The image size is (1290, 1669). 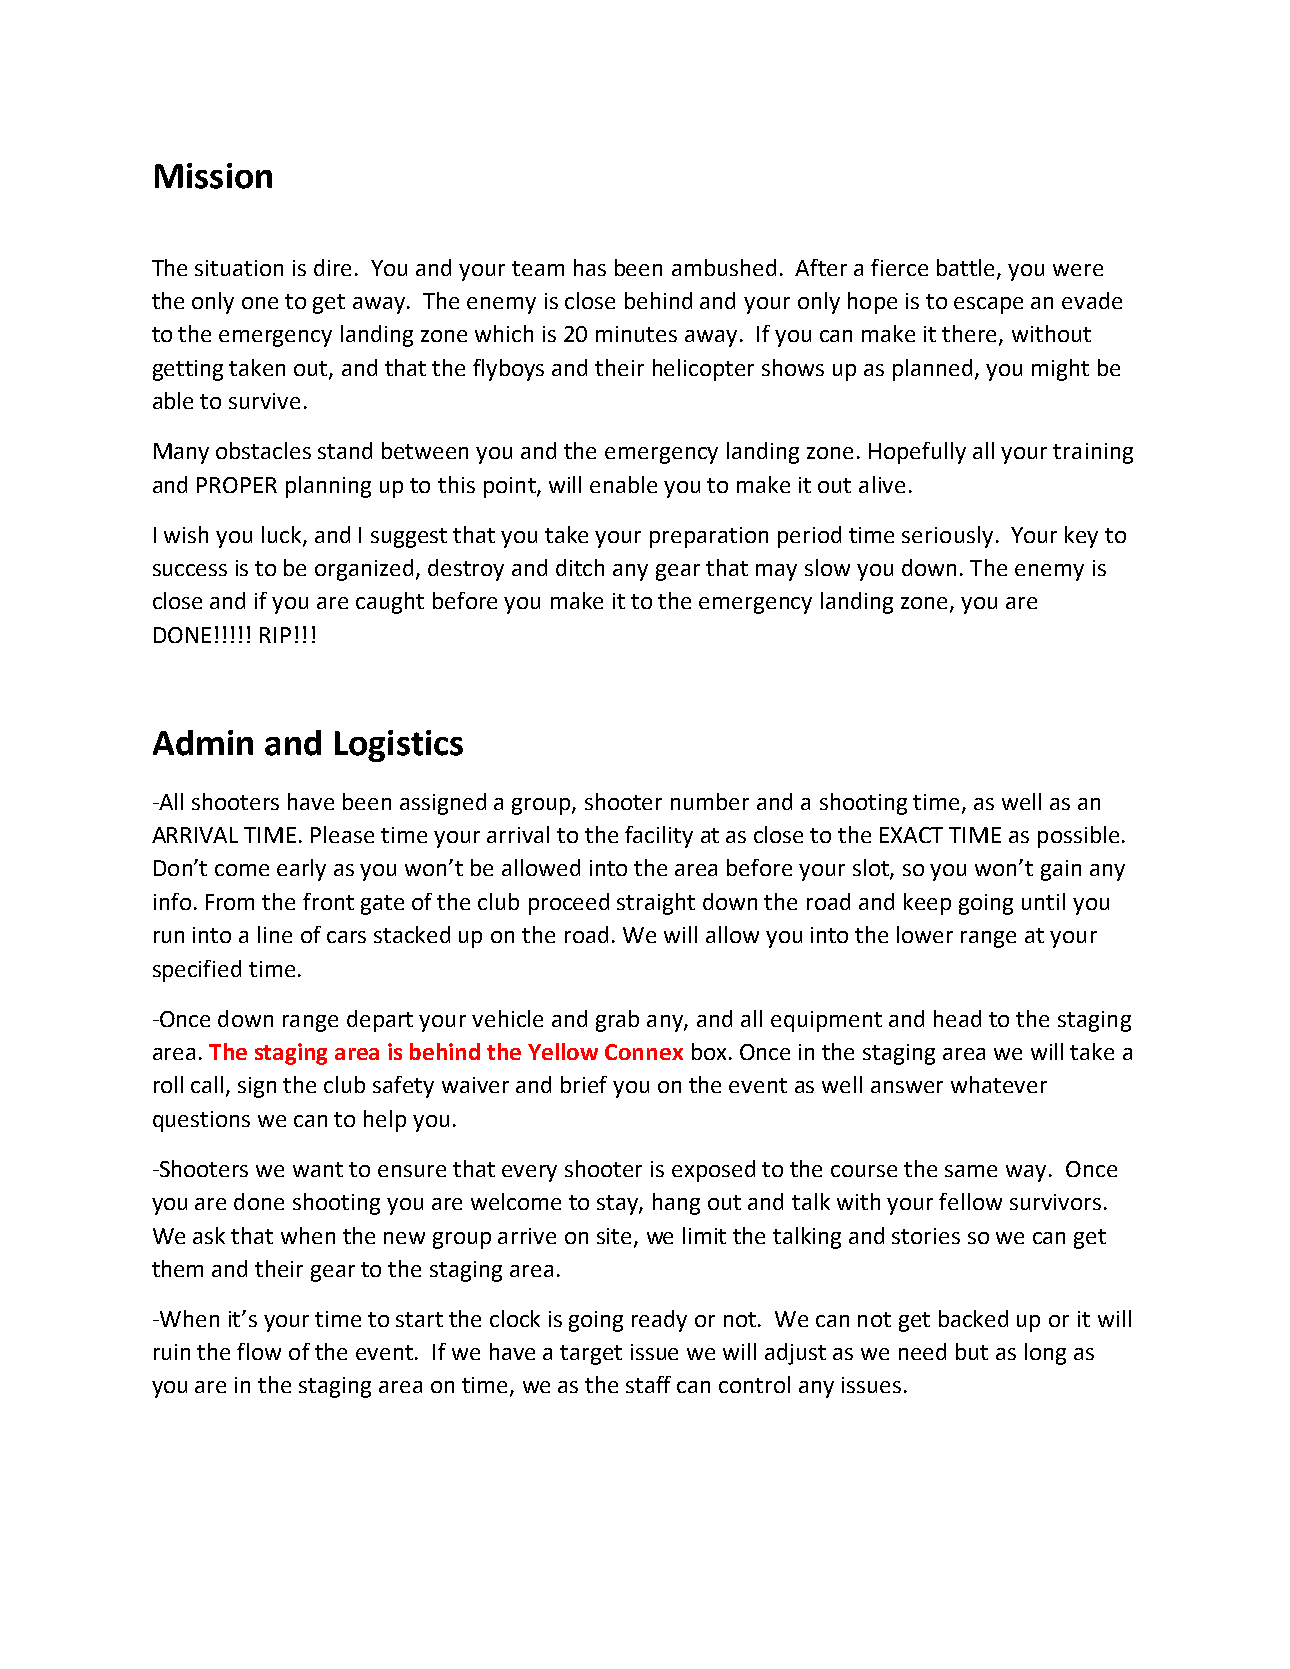 I want to click on has, so click(x=590, y=267).
